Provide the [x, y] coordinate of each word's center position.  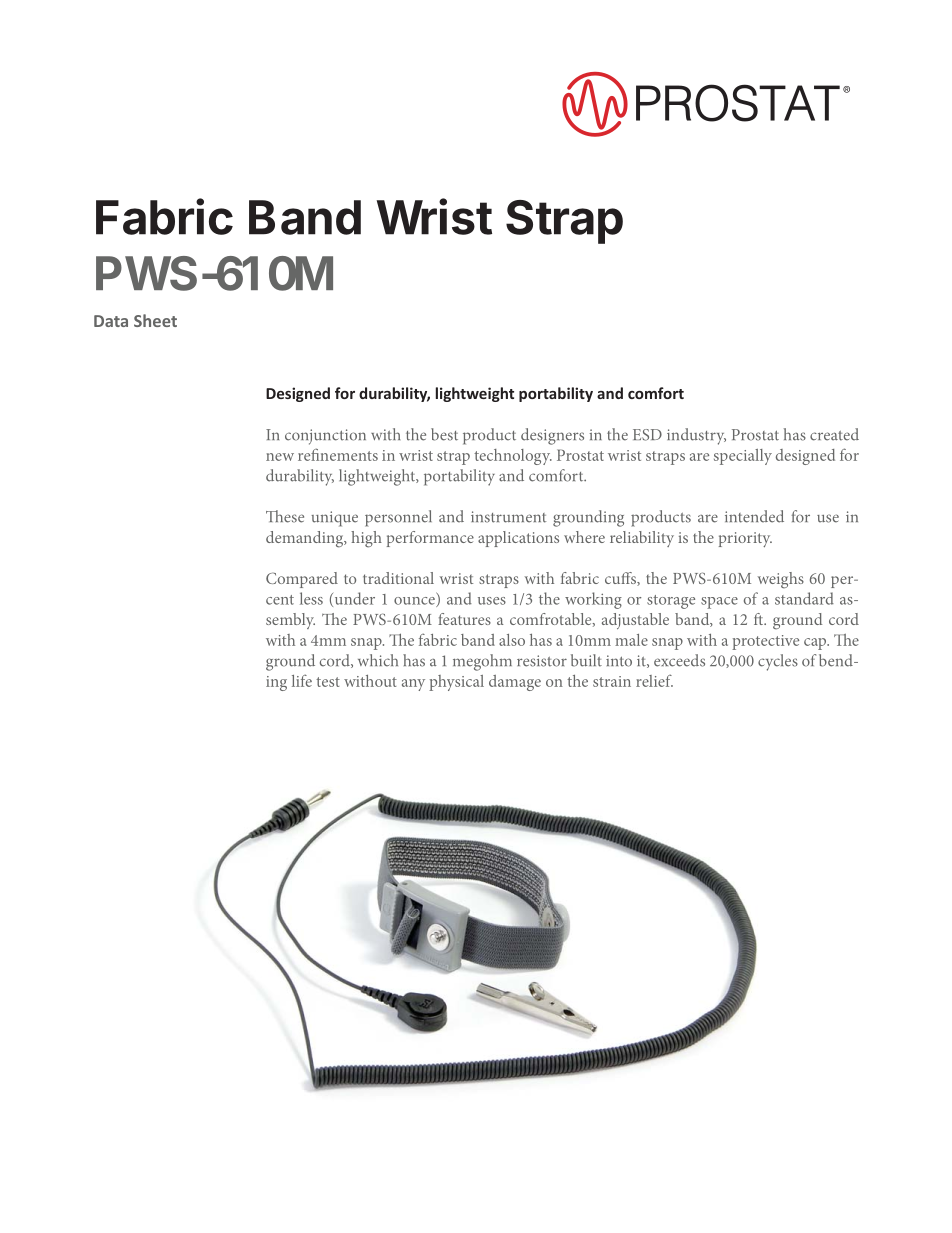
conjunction [325, 437]
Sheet [155, 320]
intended [754, 516]
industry [696, 436]
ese [294, 518]
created [834, 434]
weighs [781, 580]
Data [111, 321]
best [444, 434]
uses [492, 601]
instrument [508, 517]
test [328, 682]
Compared [302, 580]
